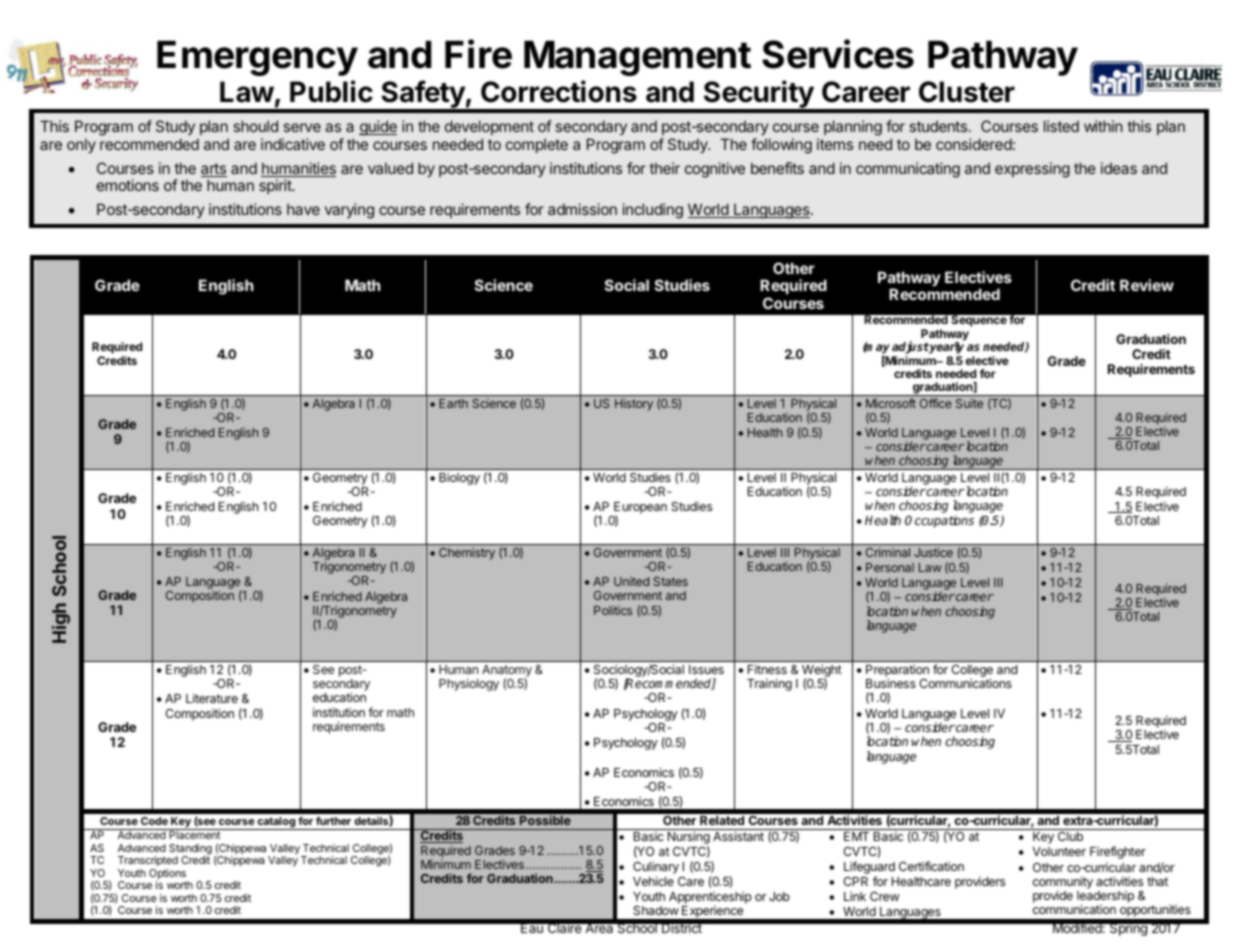  What do you see at coordinates (453, 403) in the screenshot?
I see `Earth` at bounding box center [453, 403].
